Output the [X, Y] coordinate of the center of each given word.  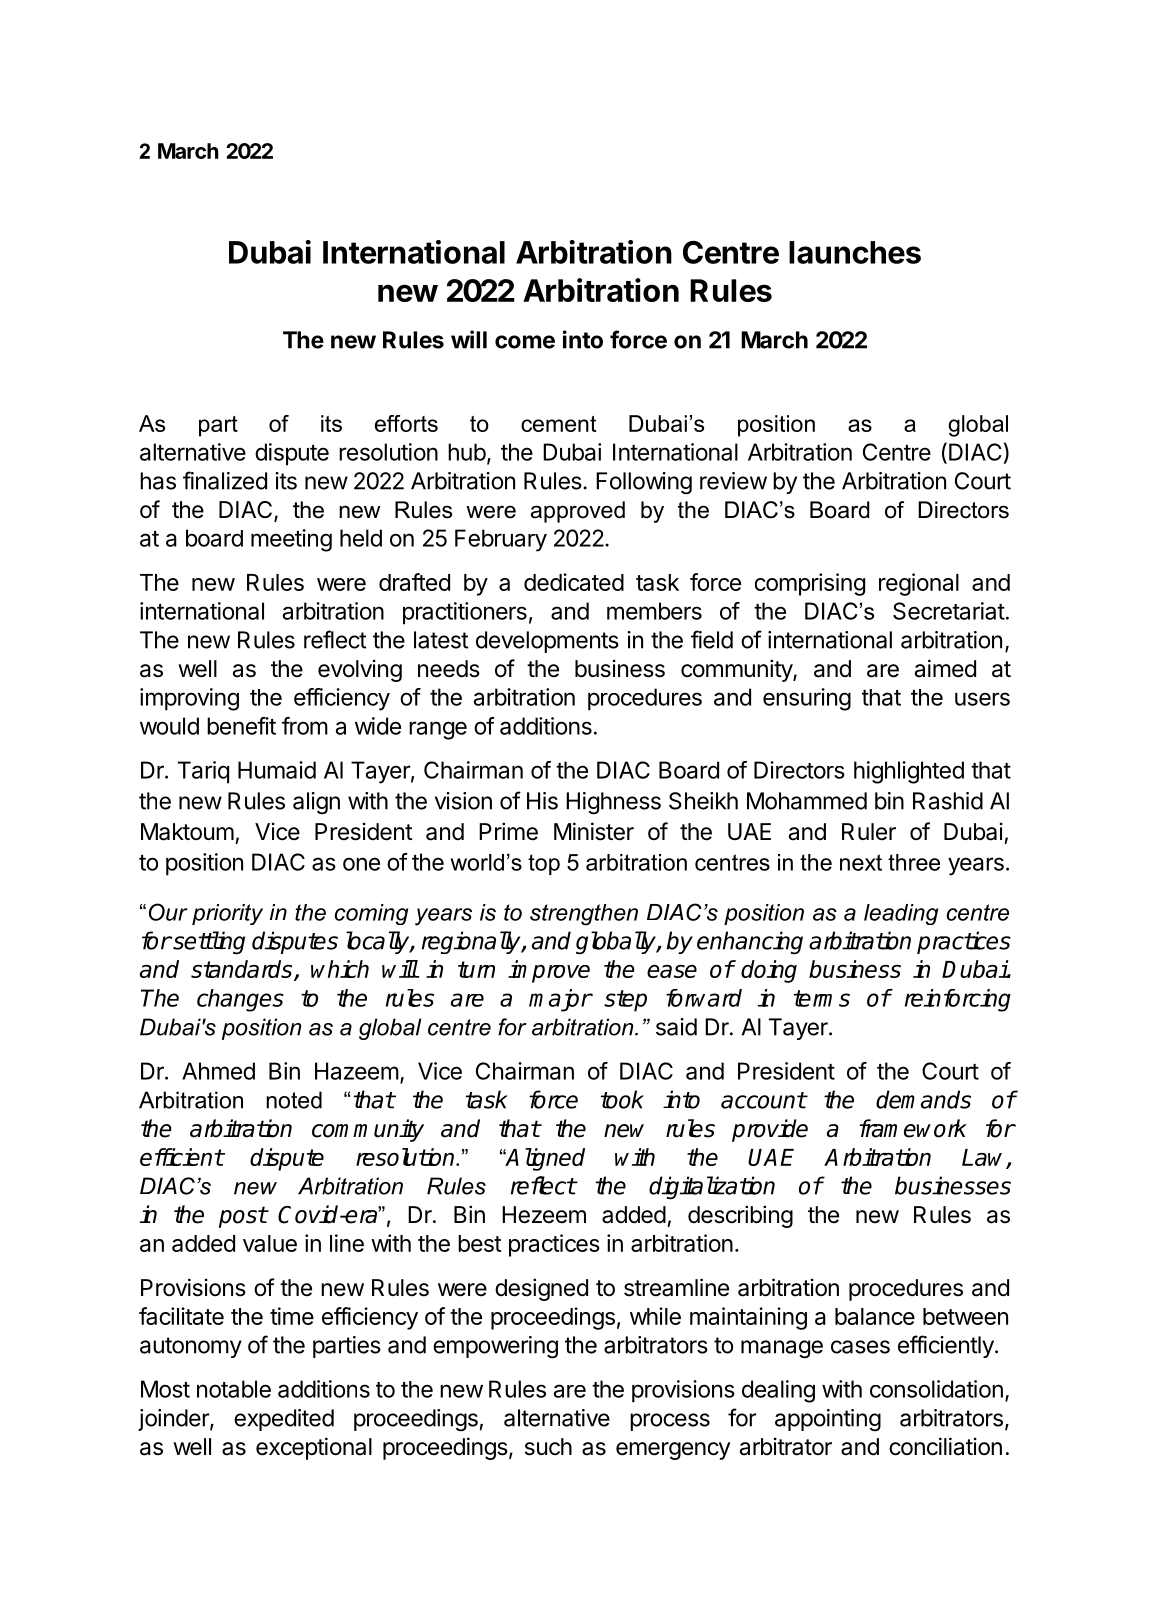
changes [240, 1000]
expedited [284, 1420]
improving [189, 699]
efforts [406, 423]
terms [822, 998]
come [525, 342]
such [548, 1447]
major [560, 1000]
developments [547, 642]
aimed [945, 668]
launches [855, 252]
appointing [828, 1420]
